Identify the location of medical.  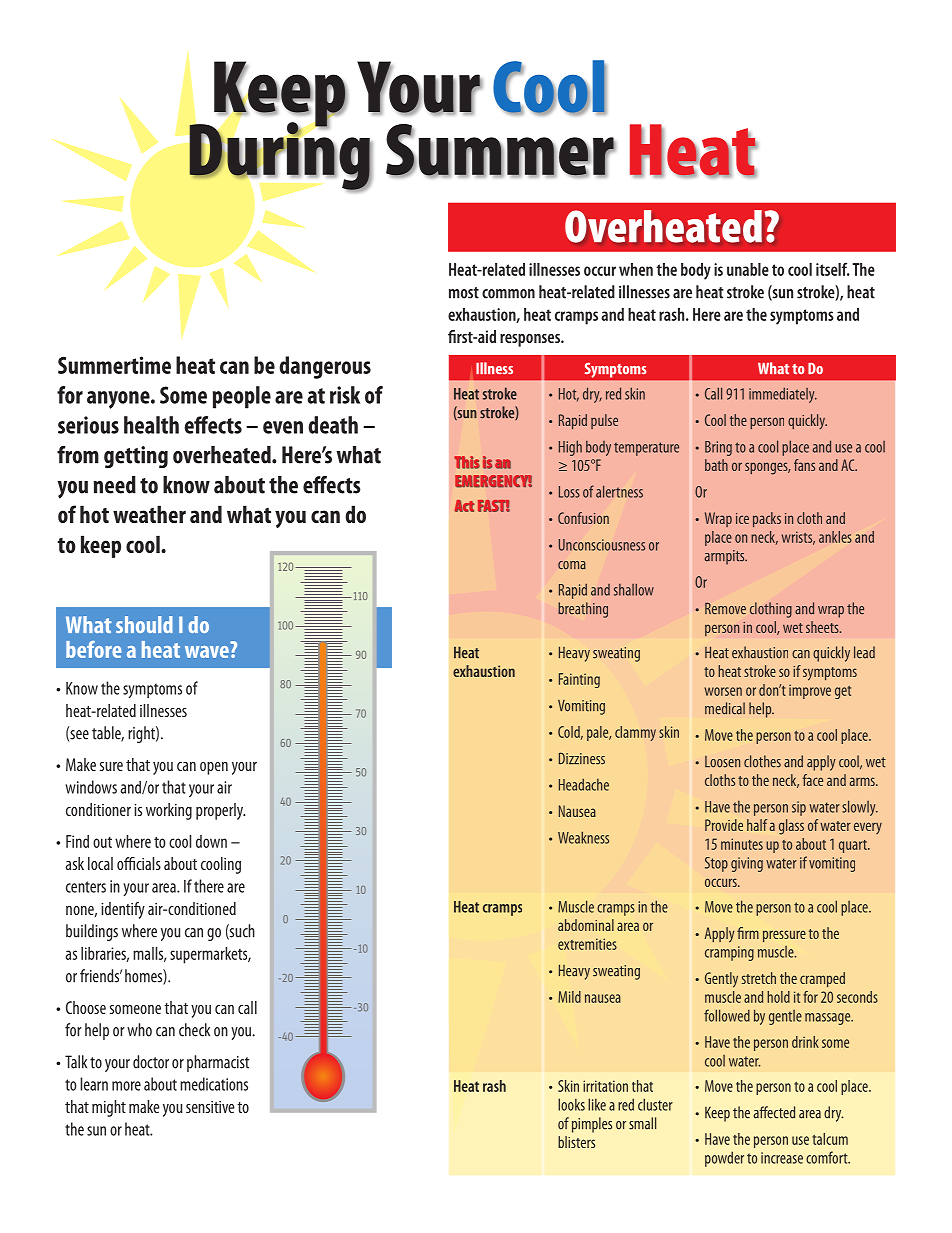
(725, 708).
